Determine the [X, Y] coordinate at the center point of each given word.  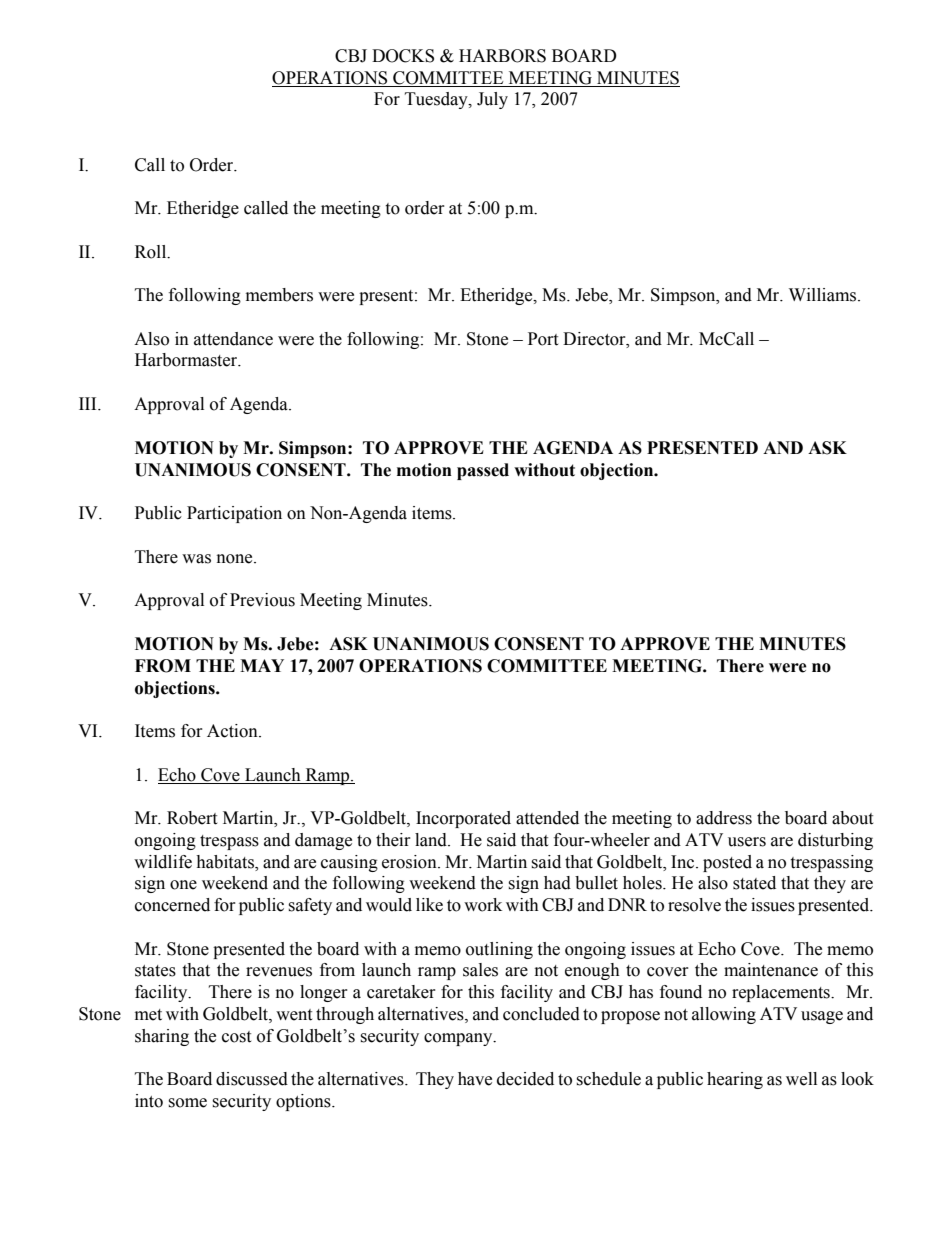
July [492, 100]
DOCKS [403, 56]
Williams [824, 295]
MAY [262, 665]
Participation [234, 514]
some [187, 1103]
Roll [152, 252]
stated [754, 883]
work [483, 905]
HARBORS [502, 56]
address [724, 818]
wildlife [163, 862]
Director [595, 339]
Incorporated [463, 819]
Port [543, 339]
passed [483, 471]
